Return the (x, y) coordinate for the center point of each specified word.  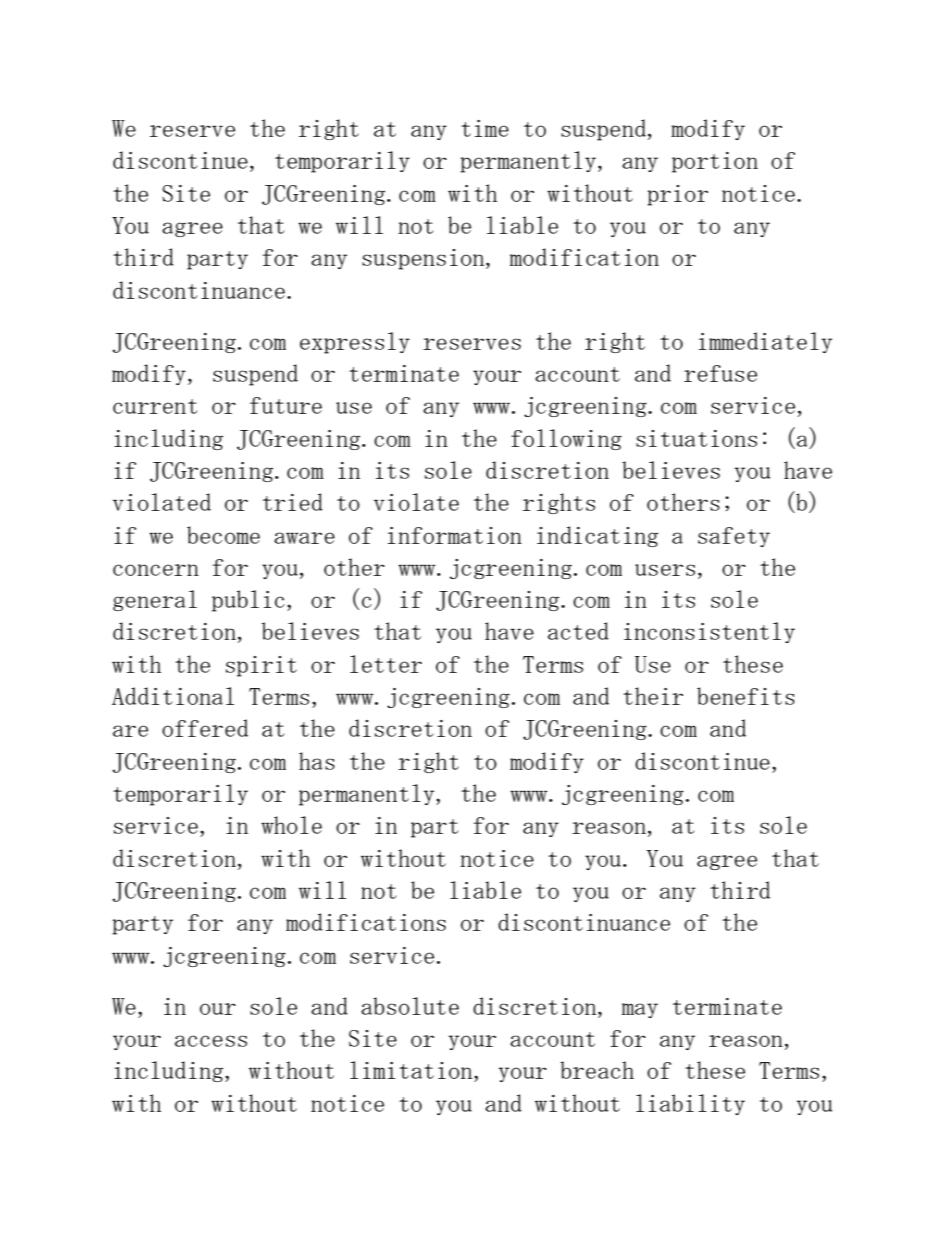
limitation (412, 1070)
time (485, 128)
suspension (424, 259)
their (653, 696)
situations (696, 438)
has (317, 761)
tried (293, 502)
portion (715, 162)
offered (205, 728)
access (211, 1041)
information (455, 535)
